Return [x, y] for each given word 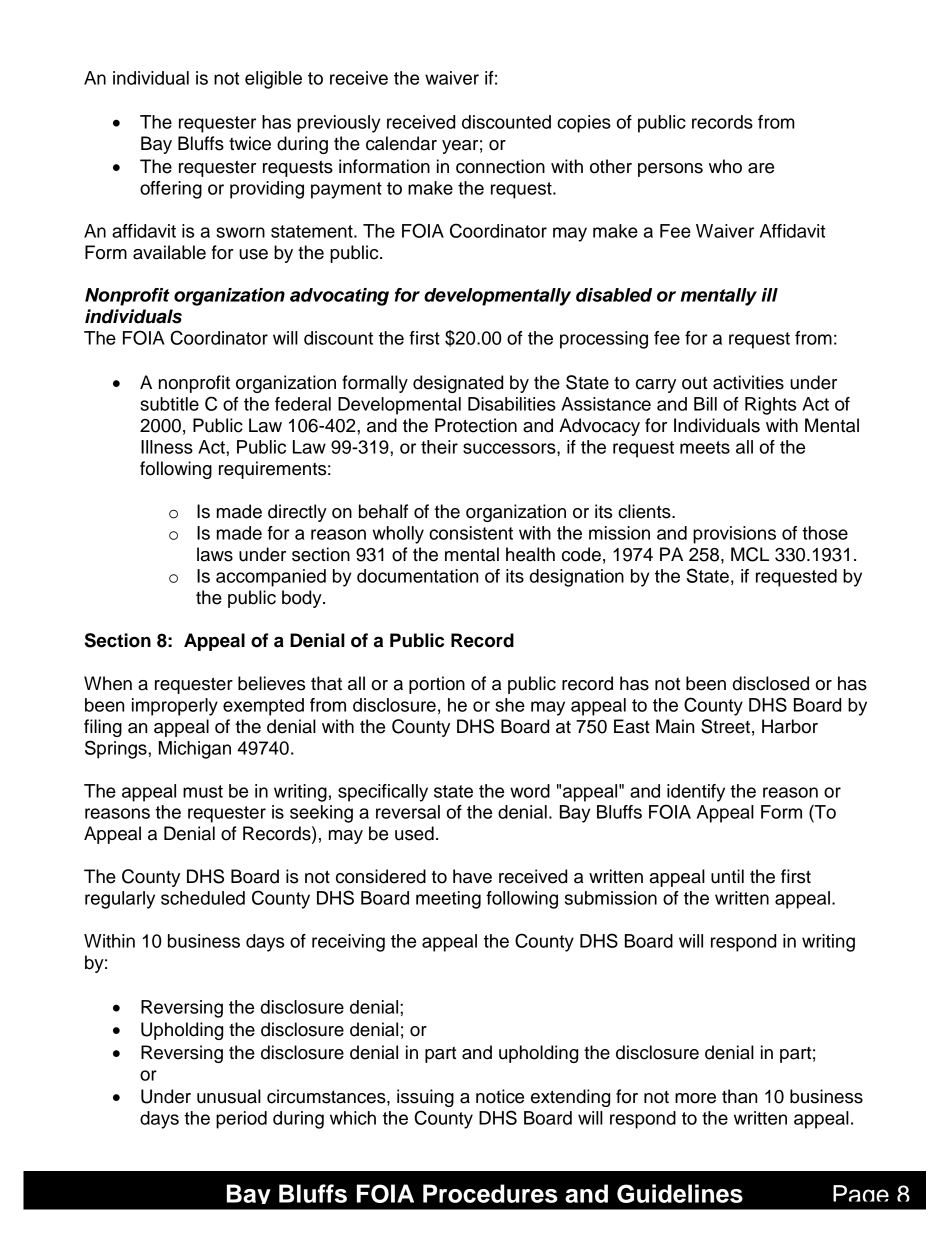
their [439, 447]
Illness [167, 447]
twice [250, 143]
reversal [408, 812]
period [241, 1120]
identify [696, 793]
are [761, 168]
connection [500, 166]
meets [705, 447]
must [203, 791]
